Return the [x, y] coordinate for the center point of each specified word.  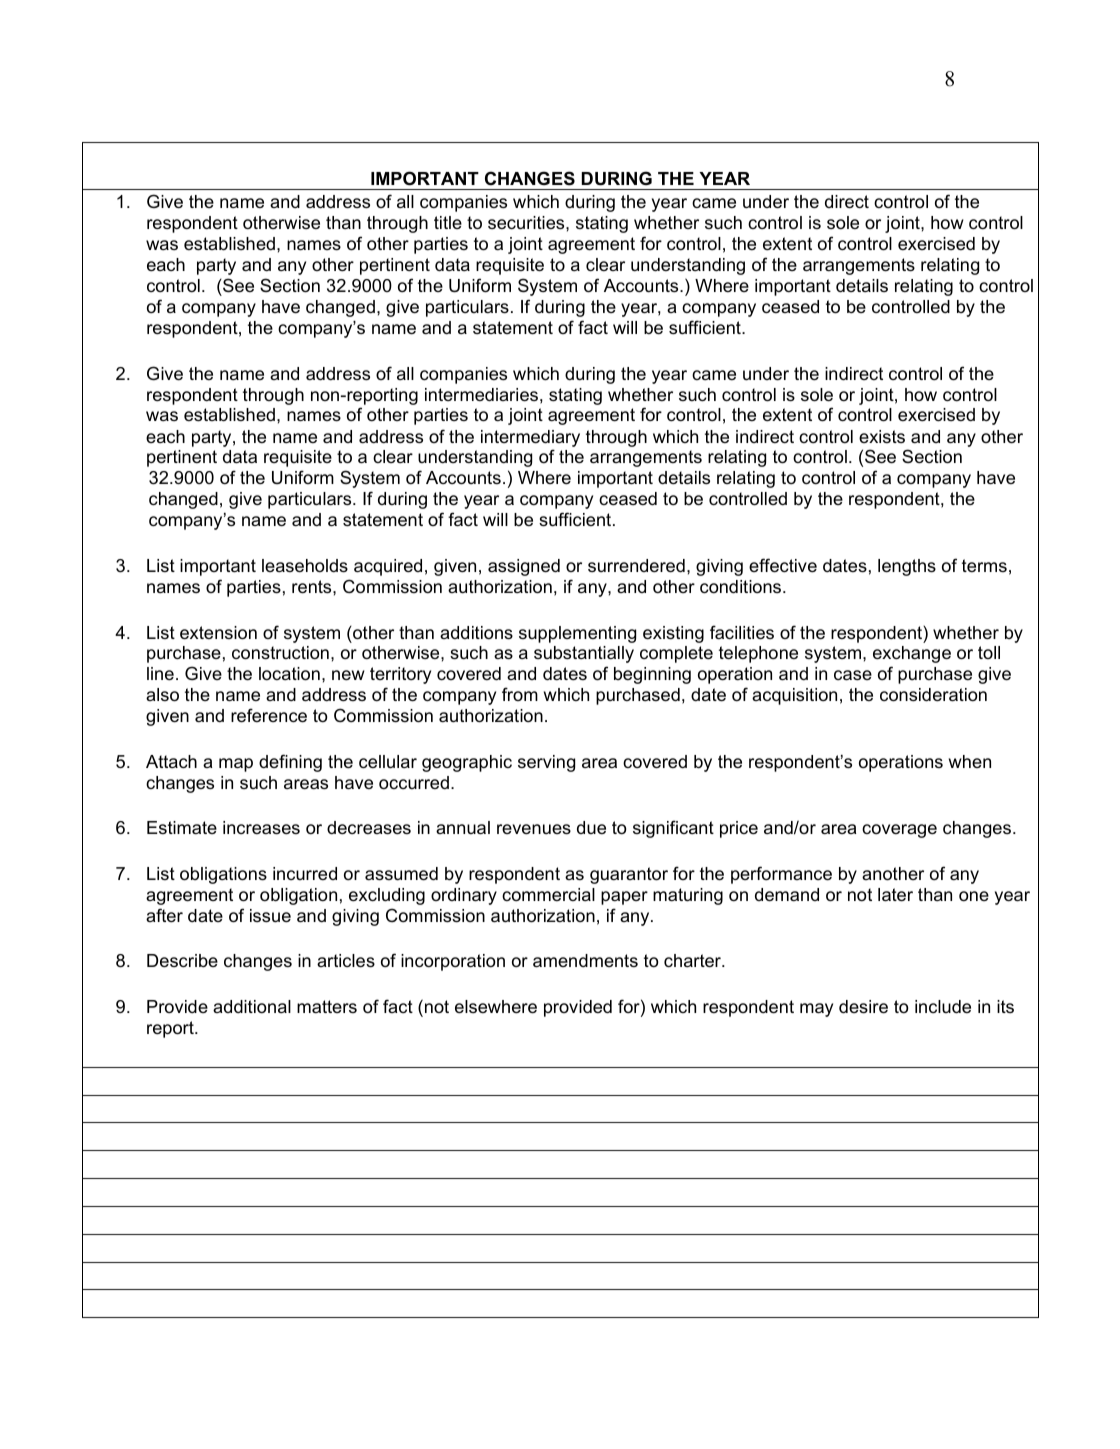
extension [218, 633]
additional [252, 1007]
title [448, 222]
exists [882, 436]
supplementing [577, 634]
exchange [912, 654]
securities [527, 223]
